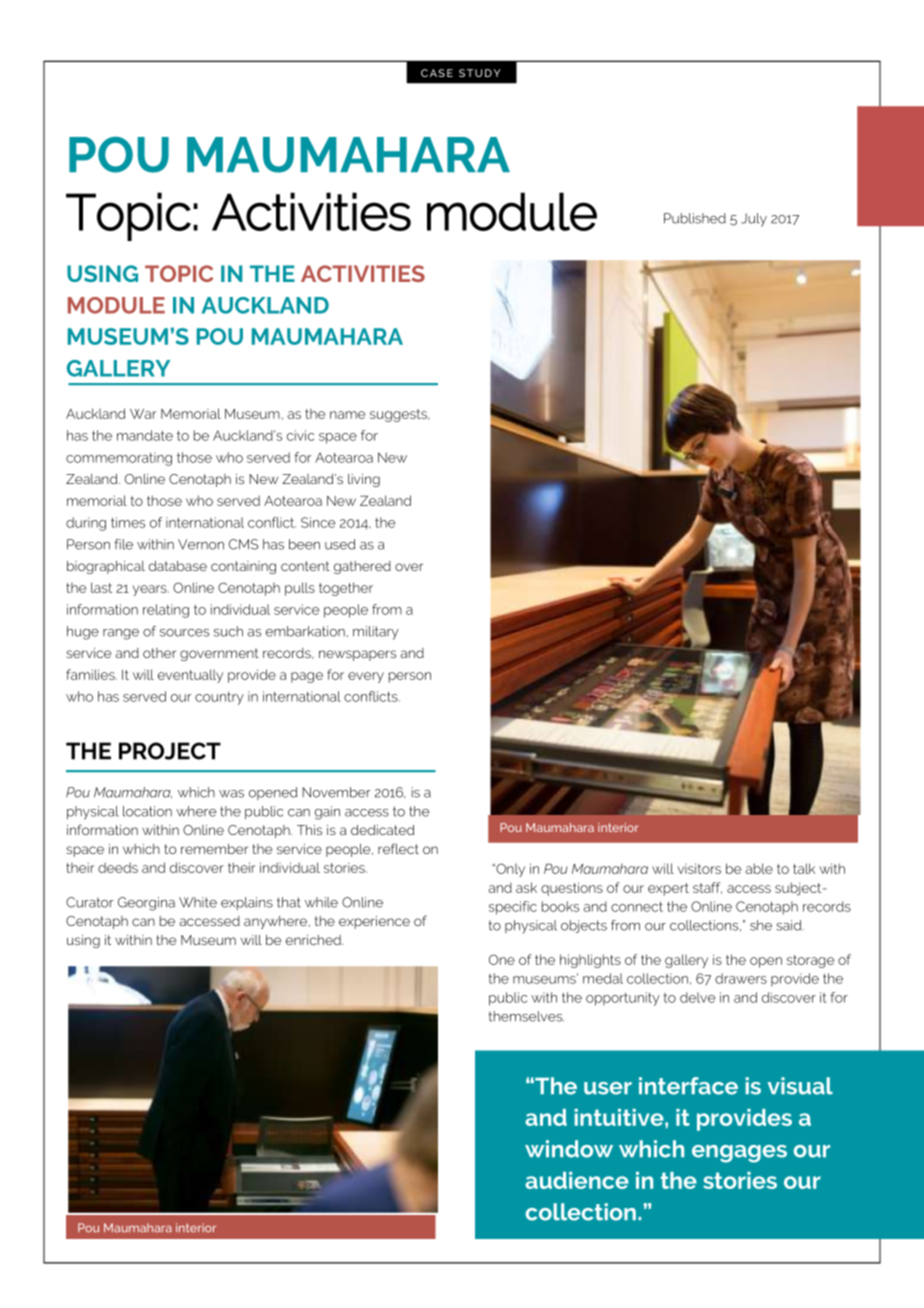 This screenshot has height=1308, width=924. What do you see at coordinates (739, 1154) in the screenshot?
I see `engages` at bounding box center [739, 1154].
